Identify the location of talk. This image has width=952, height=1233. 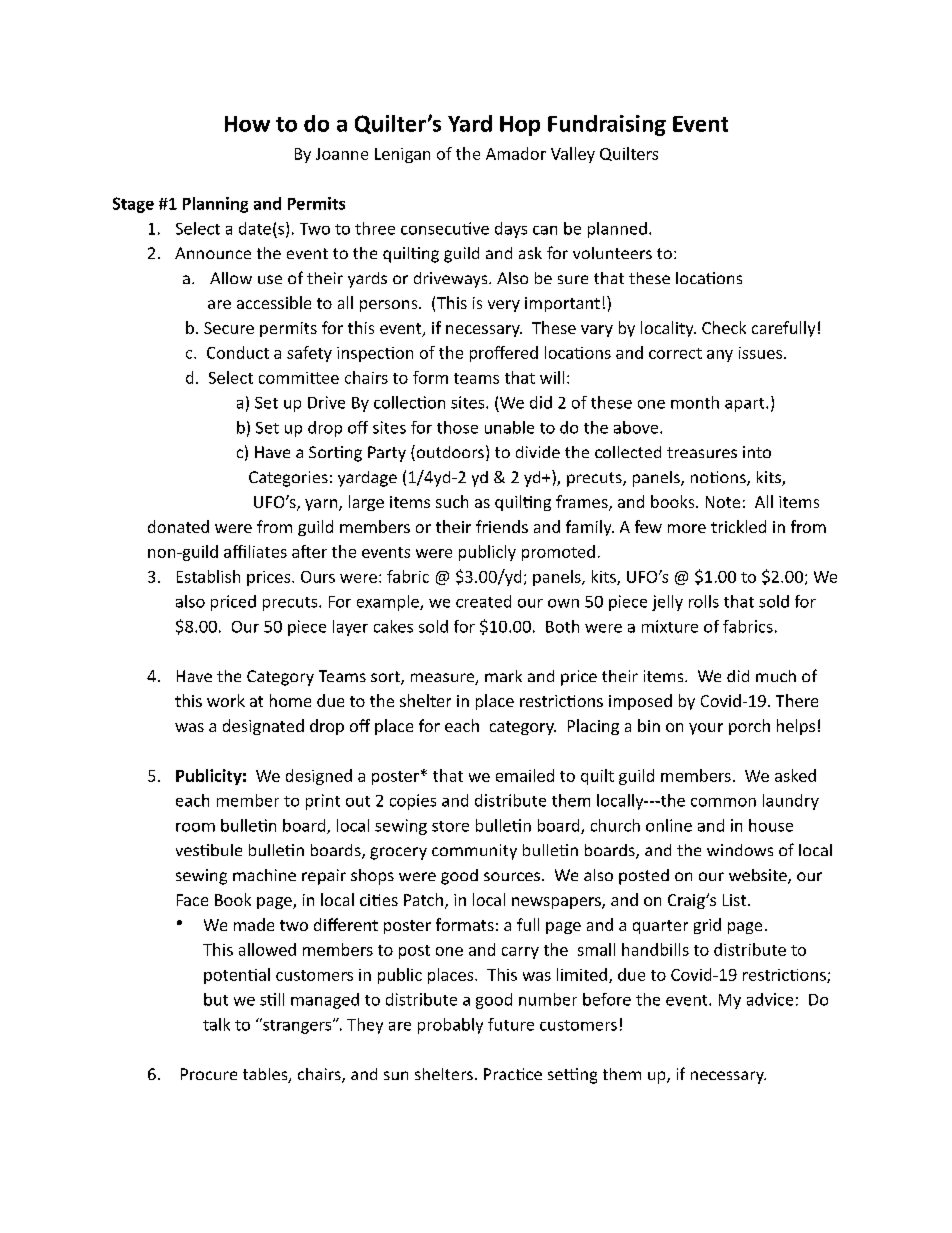
(216, 1024).
